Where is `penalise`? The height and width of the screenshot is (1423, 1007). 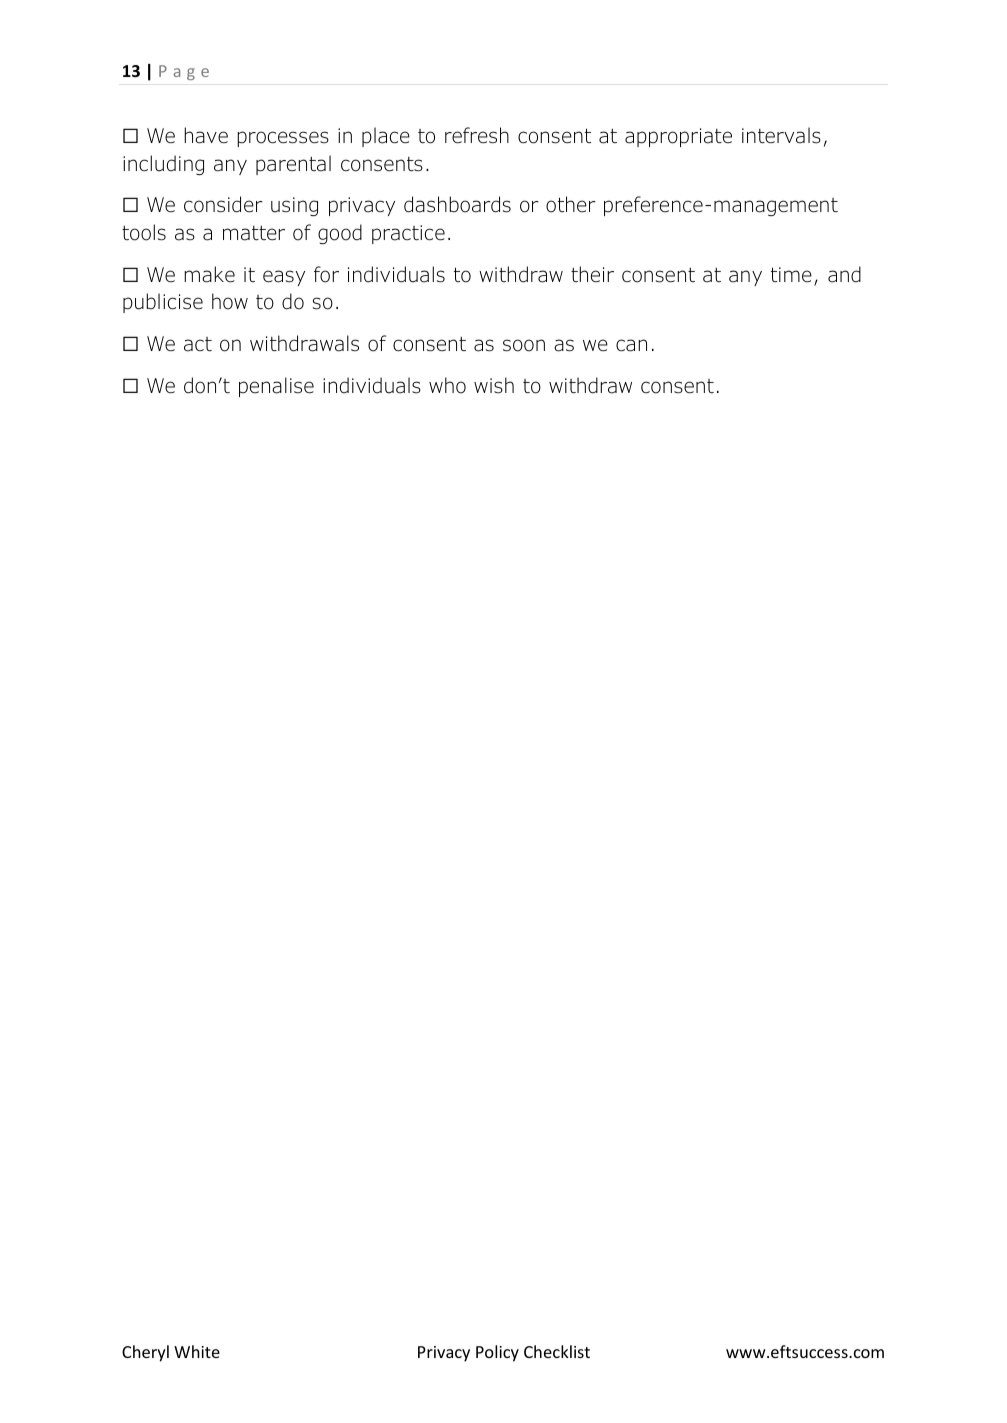 penalise is located at coordinates (276, 387).
